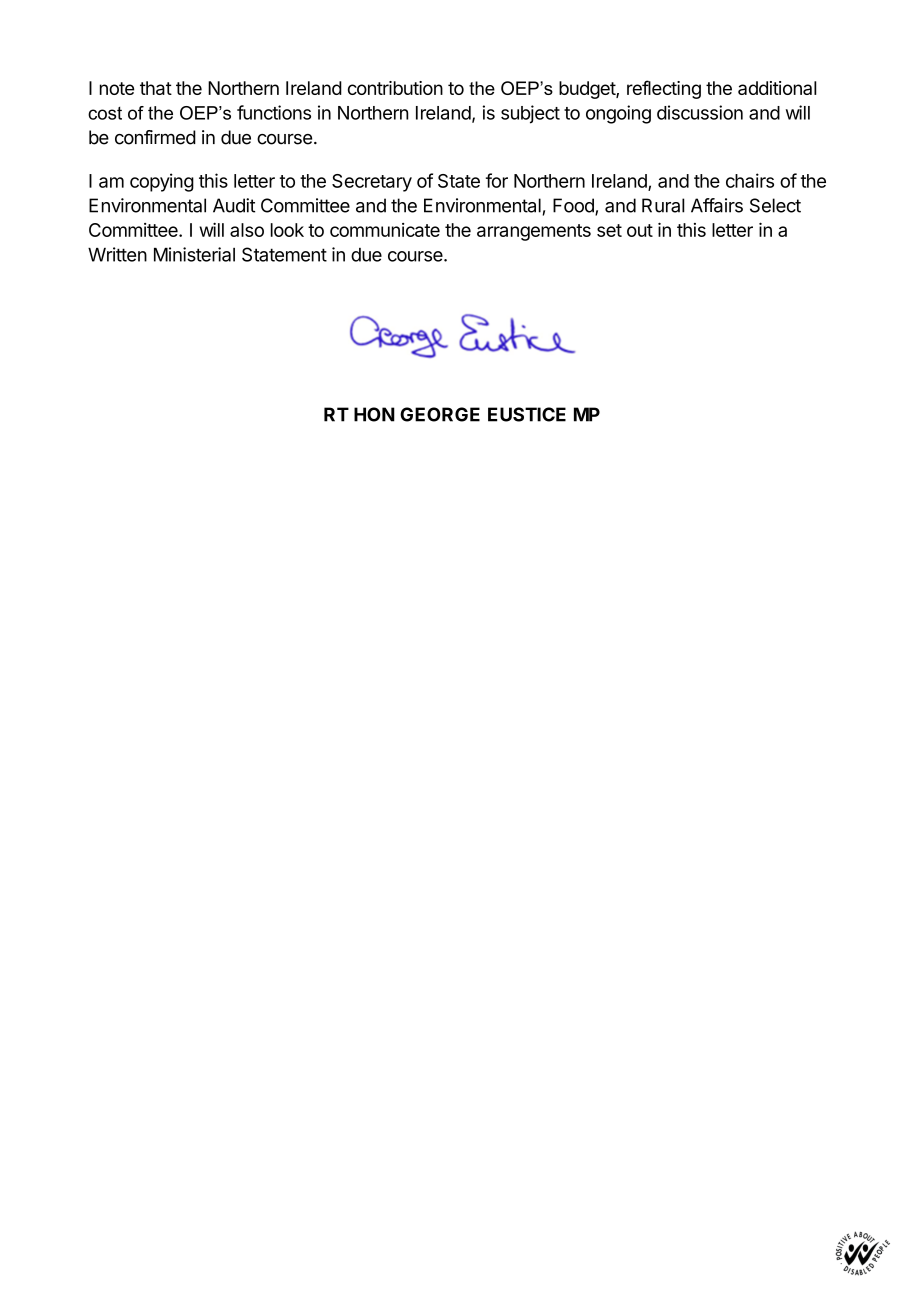  What do you see at coordinates (395, 88) in the screenshot?
I see `contribution` at bounding box center [395, 88].
